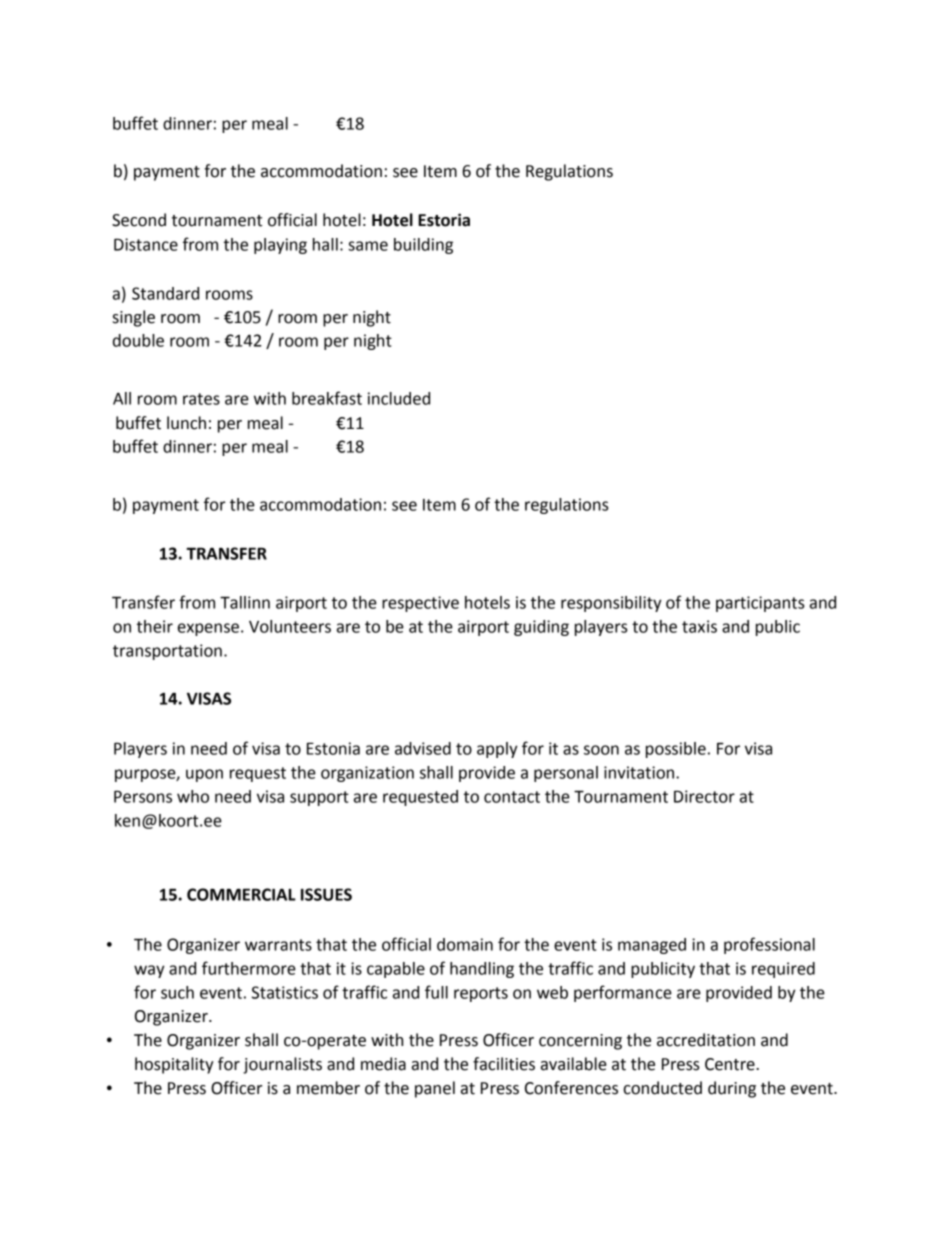 This page has height=1233, width=952. What do you see at coordinates (420, 604) in the page?
I see `respective` at bounding box center [420, 604].
